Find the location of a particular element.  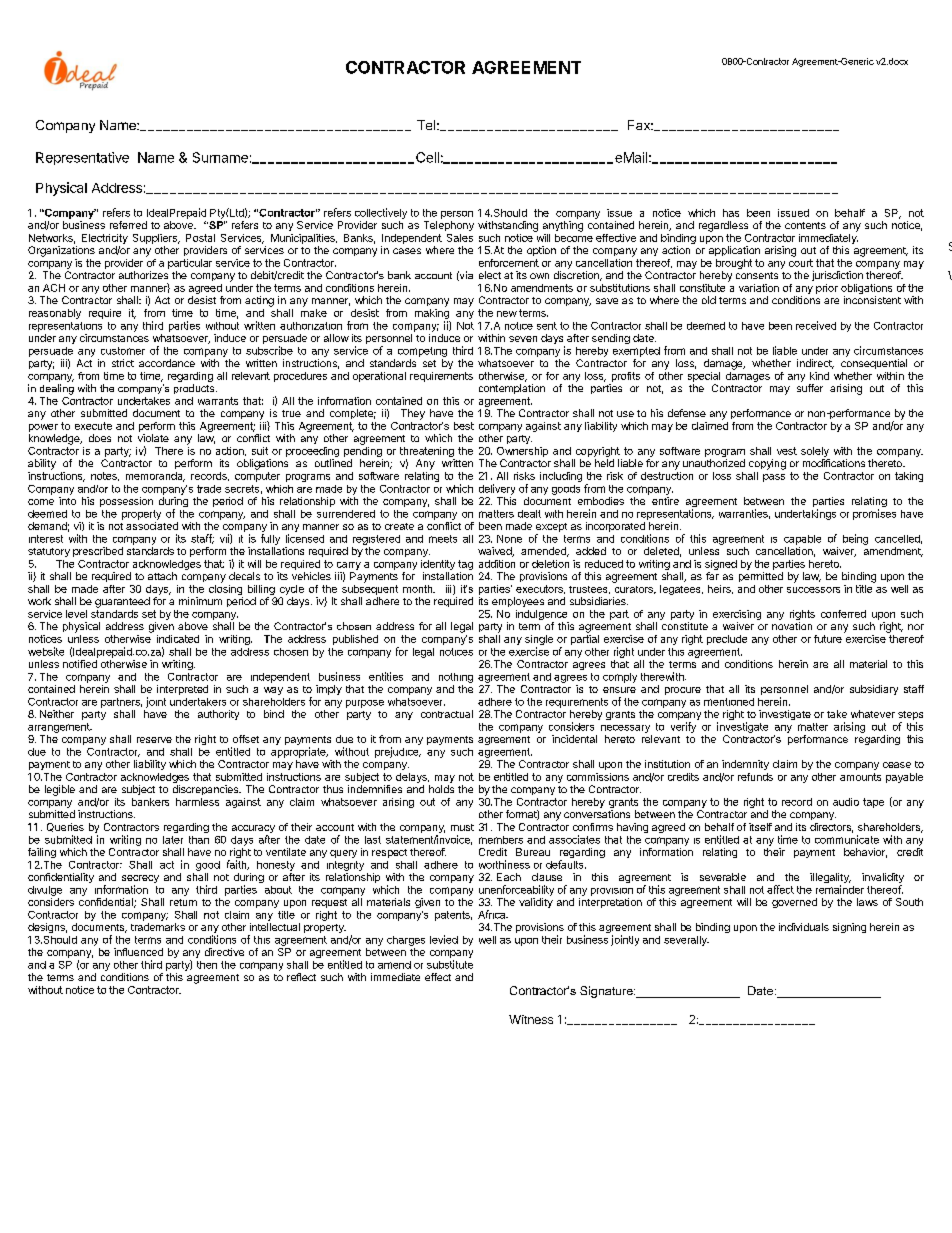

contractual is located at coordinates (447, 714).
